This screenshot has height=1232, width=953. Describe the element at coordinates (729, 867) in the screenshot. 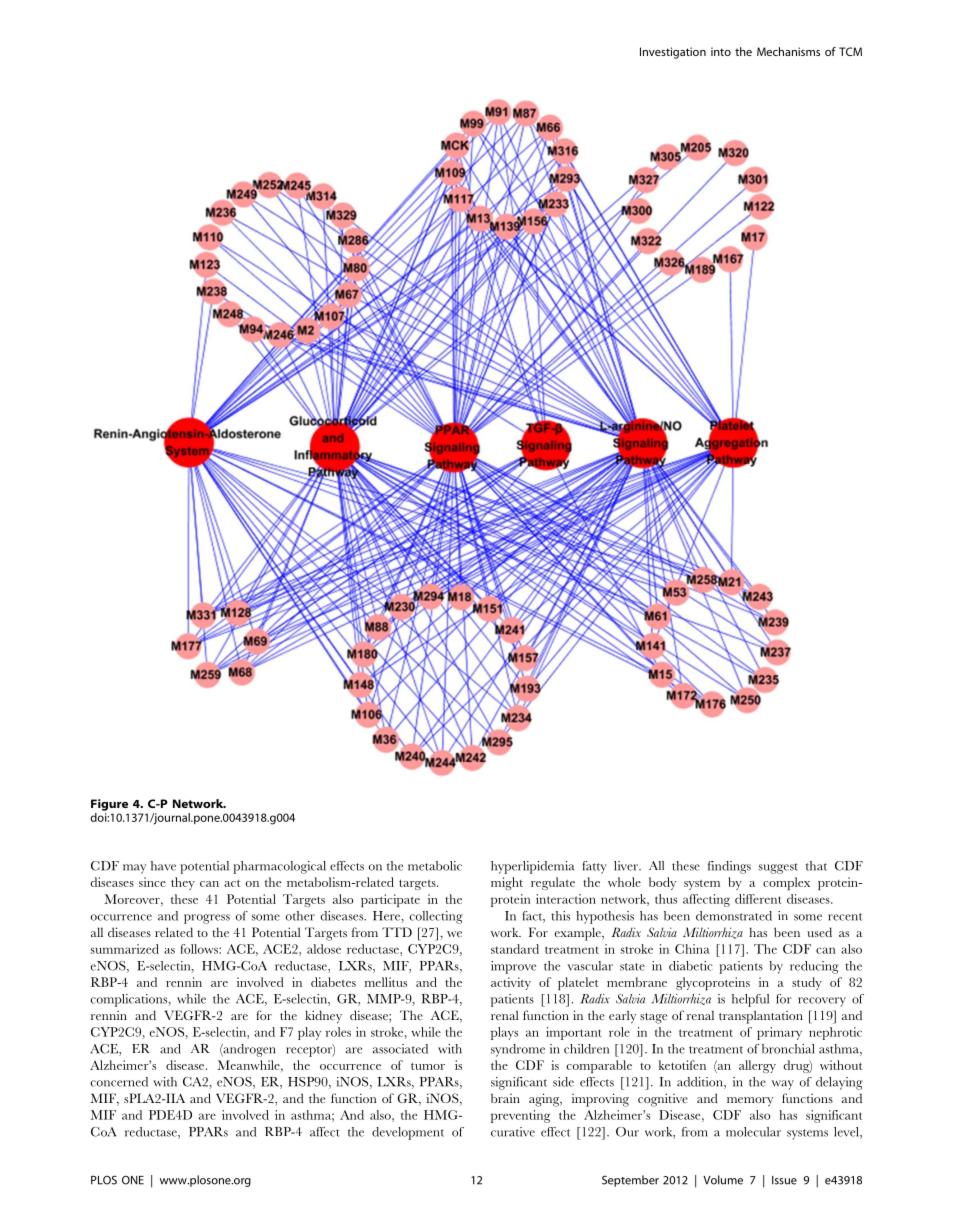

I see `findings` at that location.
